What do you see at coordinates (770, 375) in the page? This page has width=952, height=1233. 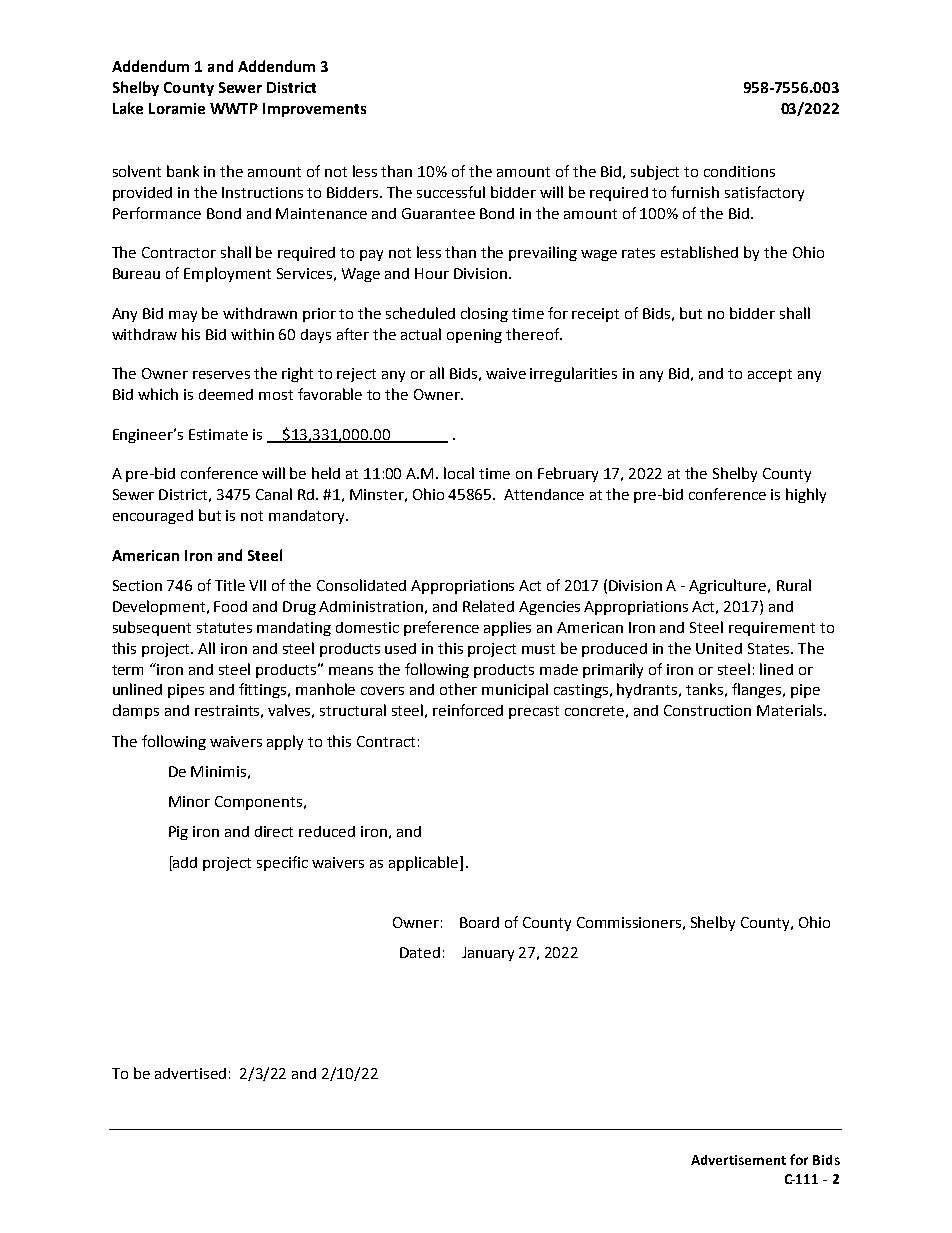 I see `accept` at bounding box center [770, 375].
